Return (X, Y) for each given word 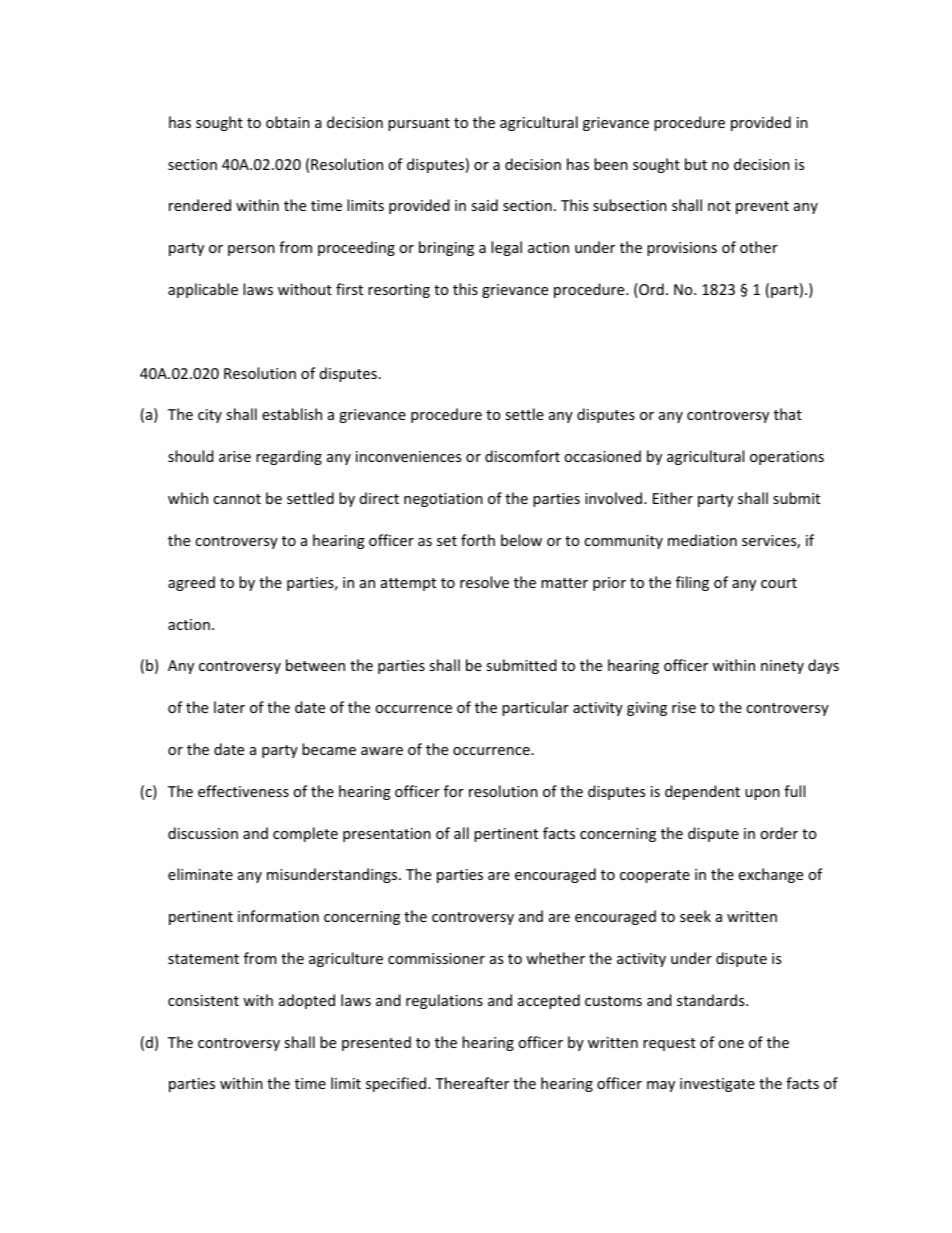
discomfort (522, 456)
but (696, 164)
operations (787, 458)
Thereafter (472, 1083)
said (484, 205)
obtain (288, 122)
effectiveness (243, 791)
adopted (307, 1001)
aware (382, 751)
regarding (289, 457)
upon (762, 794)
